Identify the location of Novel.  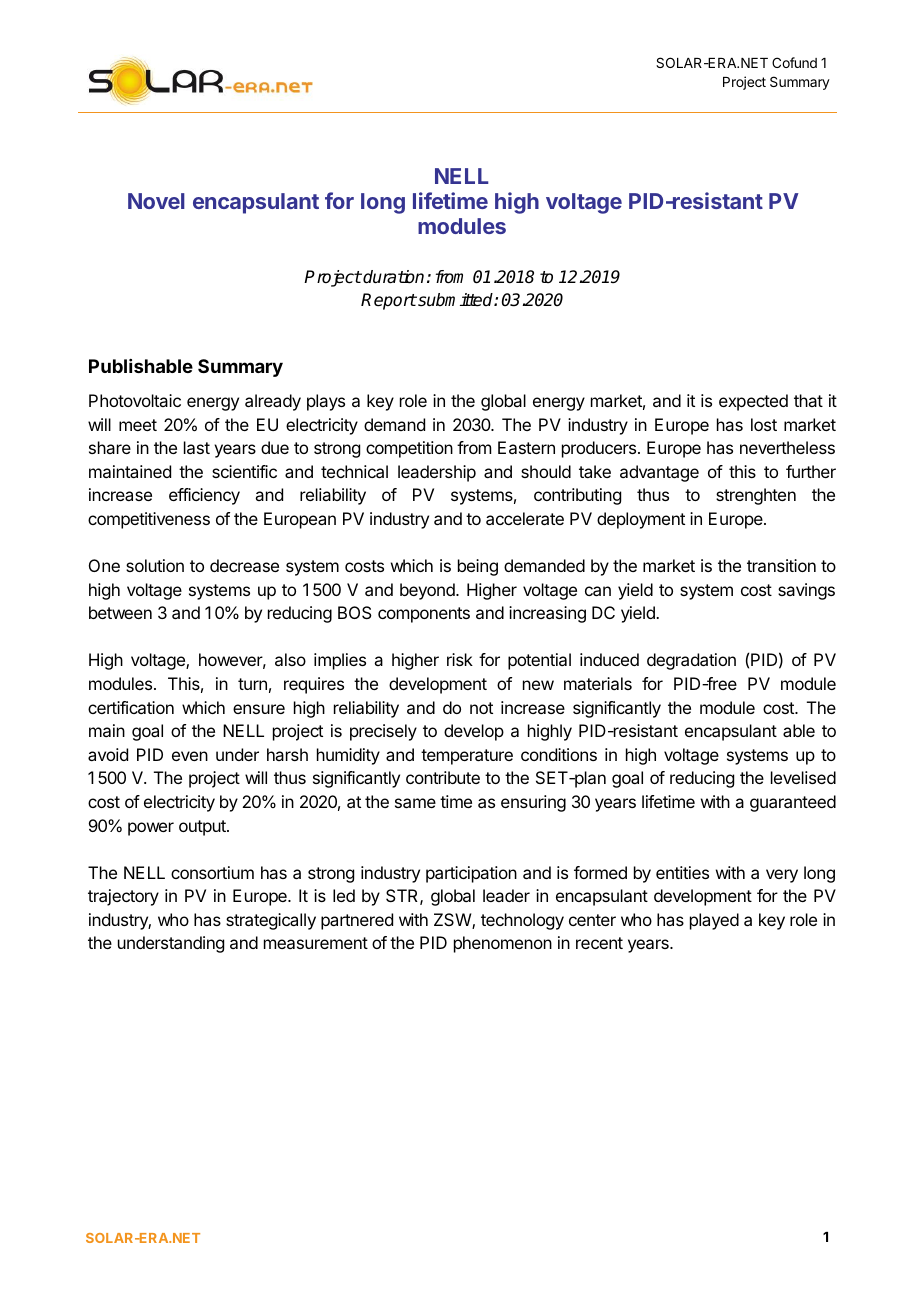
(156, 201).
